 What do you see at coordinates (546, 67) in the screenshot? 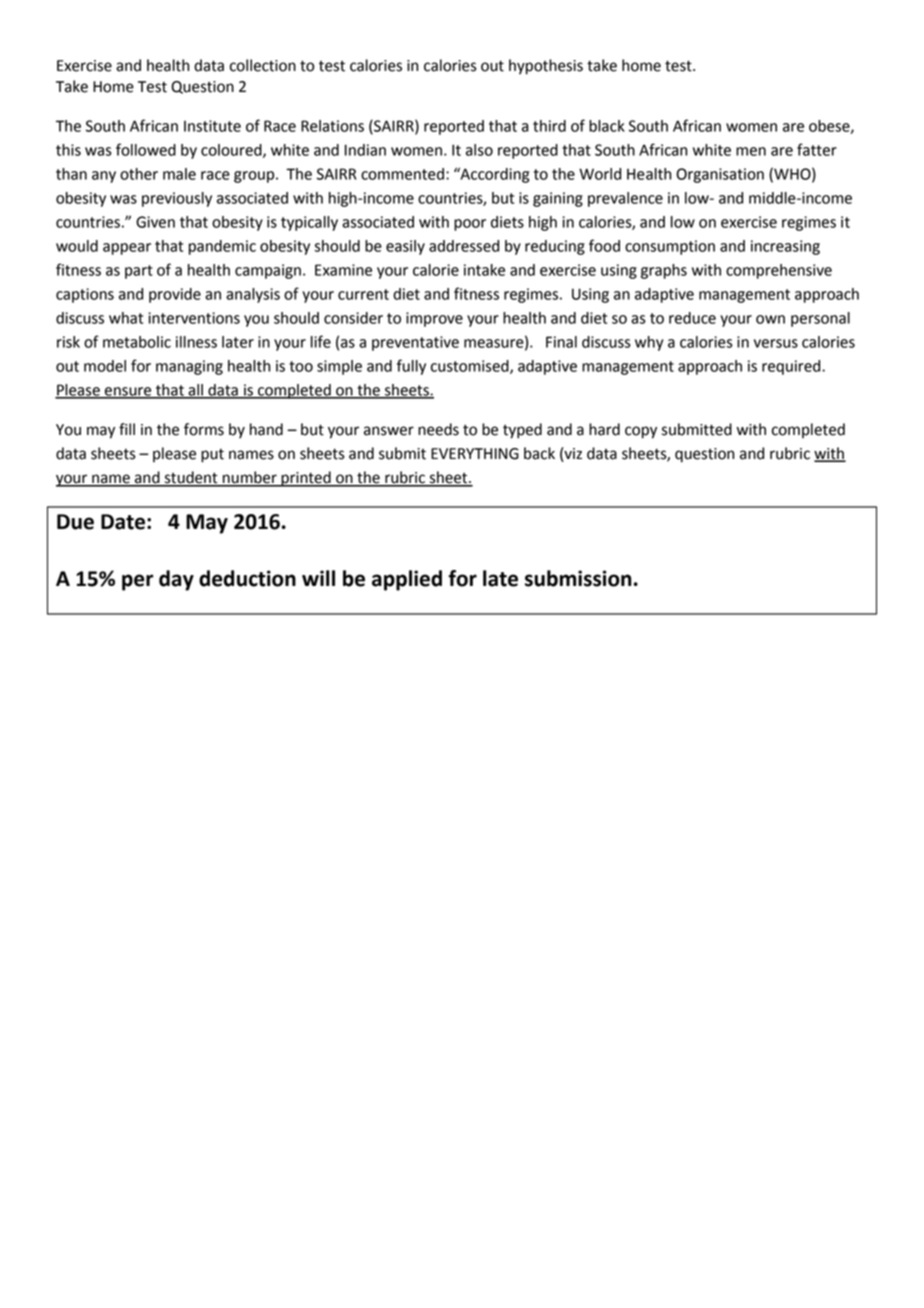
I see `hypothesis` at bounding box center [546, 67].
